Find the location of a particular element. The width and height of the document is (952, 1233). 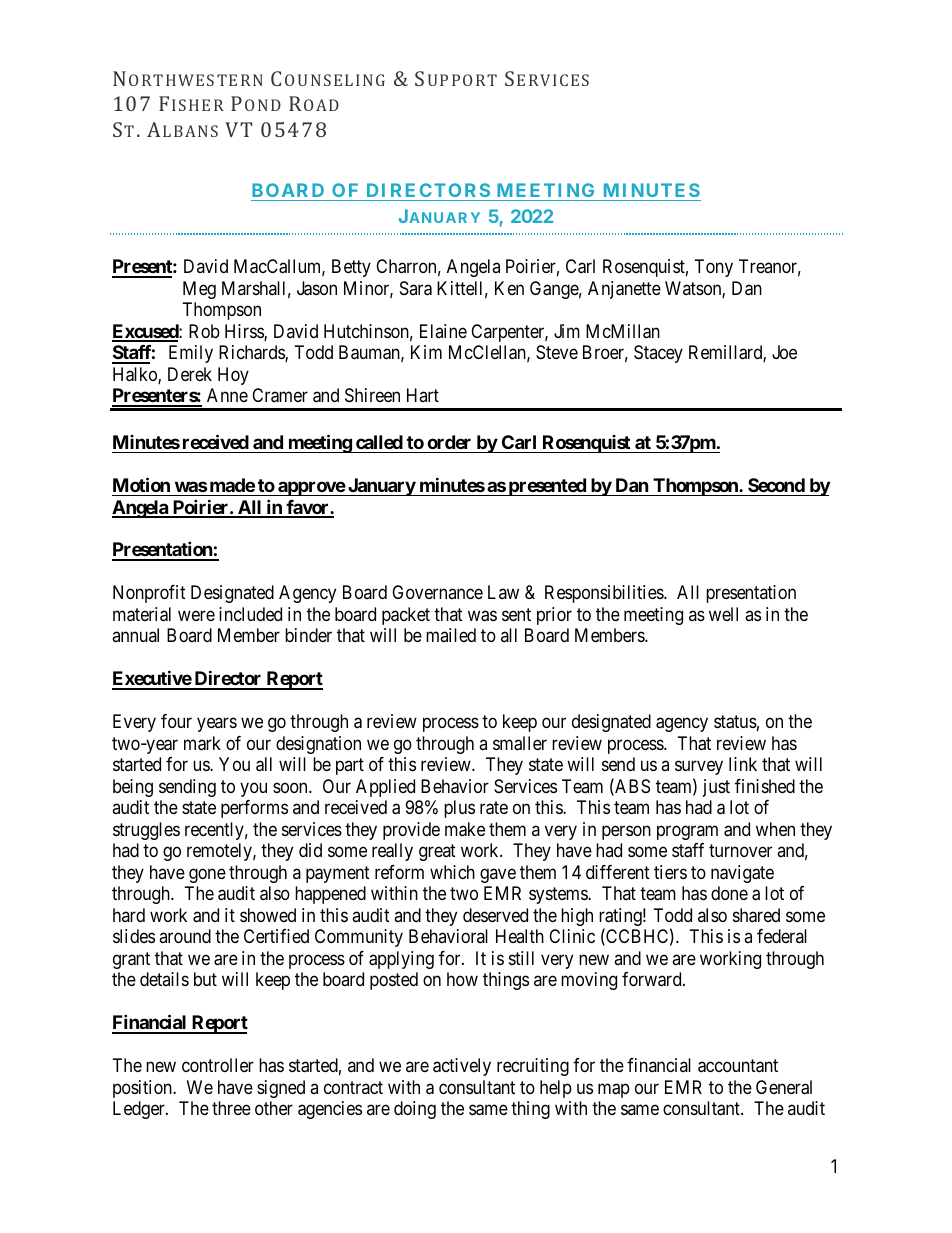

mailed is located at coordinates (451, 635).
